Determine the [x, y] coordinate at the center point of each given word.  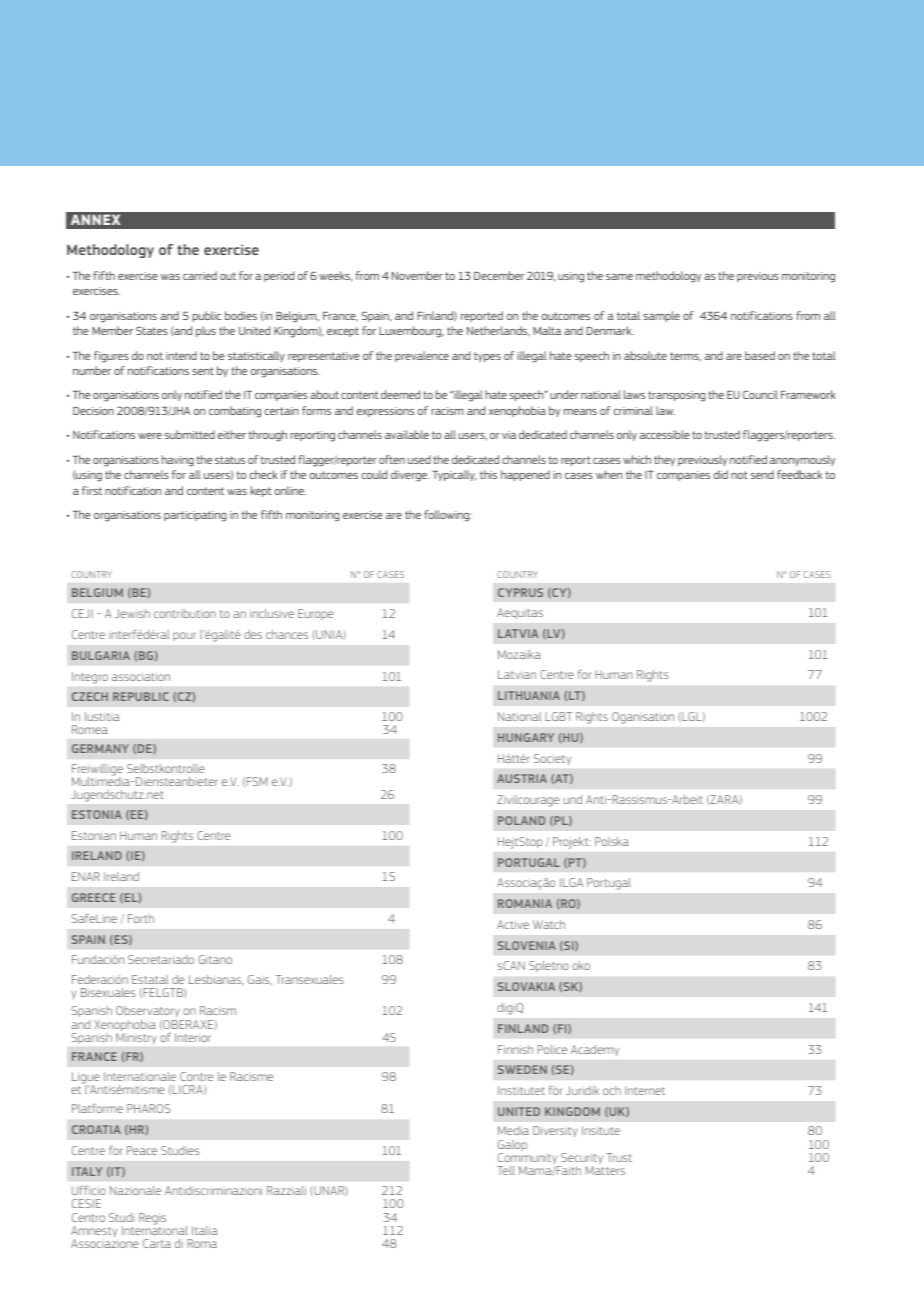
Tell [506, 1170]
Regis [152, 1220]
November [417, 275]
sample [661, 316]
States [152, 330]
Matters [605, 1170]
